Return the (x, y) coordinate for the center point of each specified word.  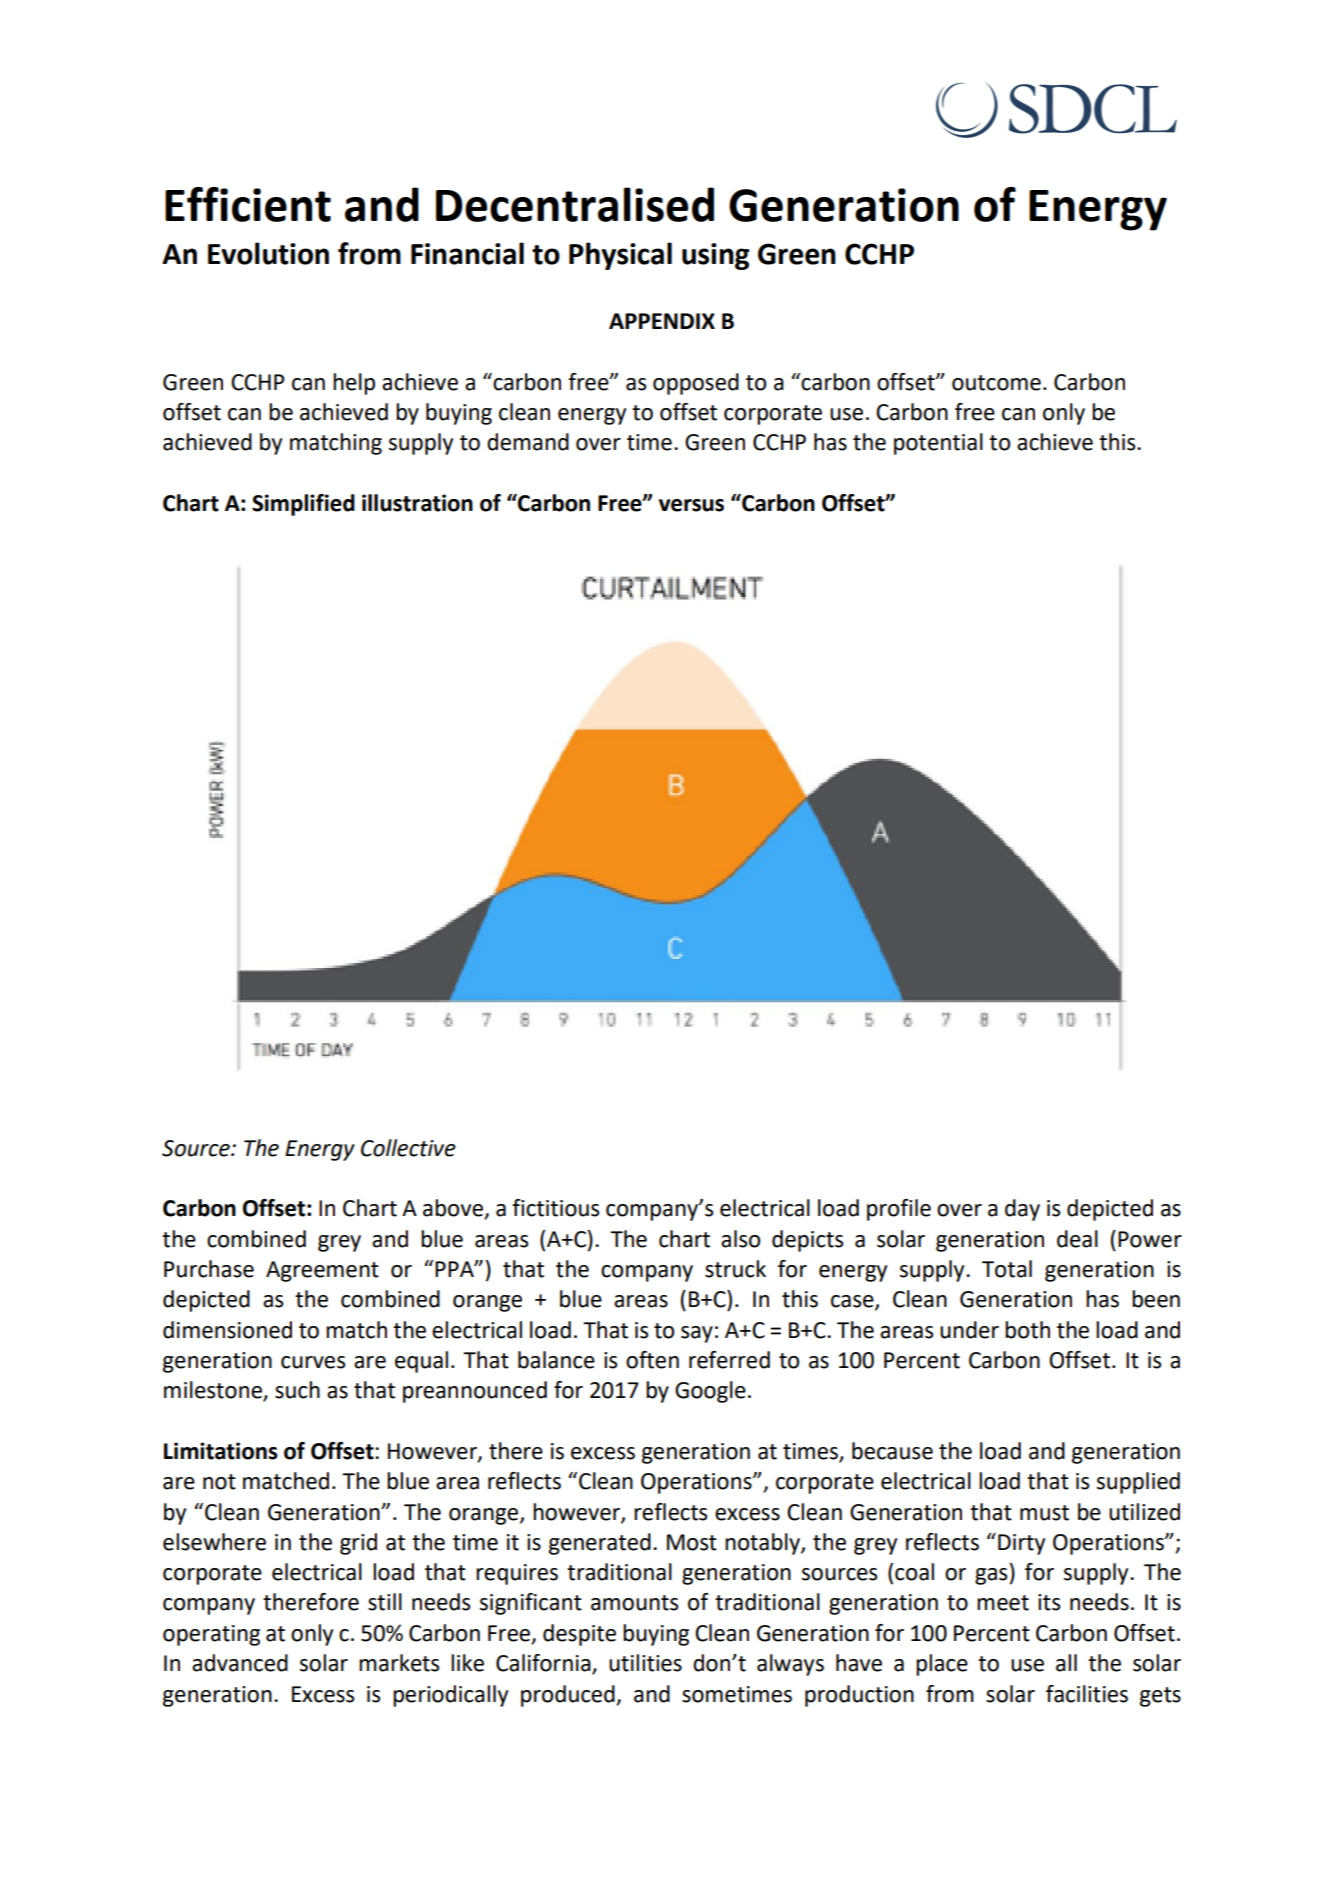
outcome (996, 383)
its (1049, 1602)
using (715, 256)
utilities (645, 1663)
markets (399, 1663)
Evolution (268, 253)
